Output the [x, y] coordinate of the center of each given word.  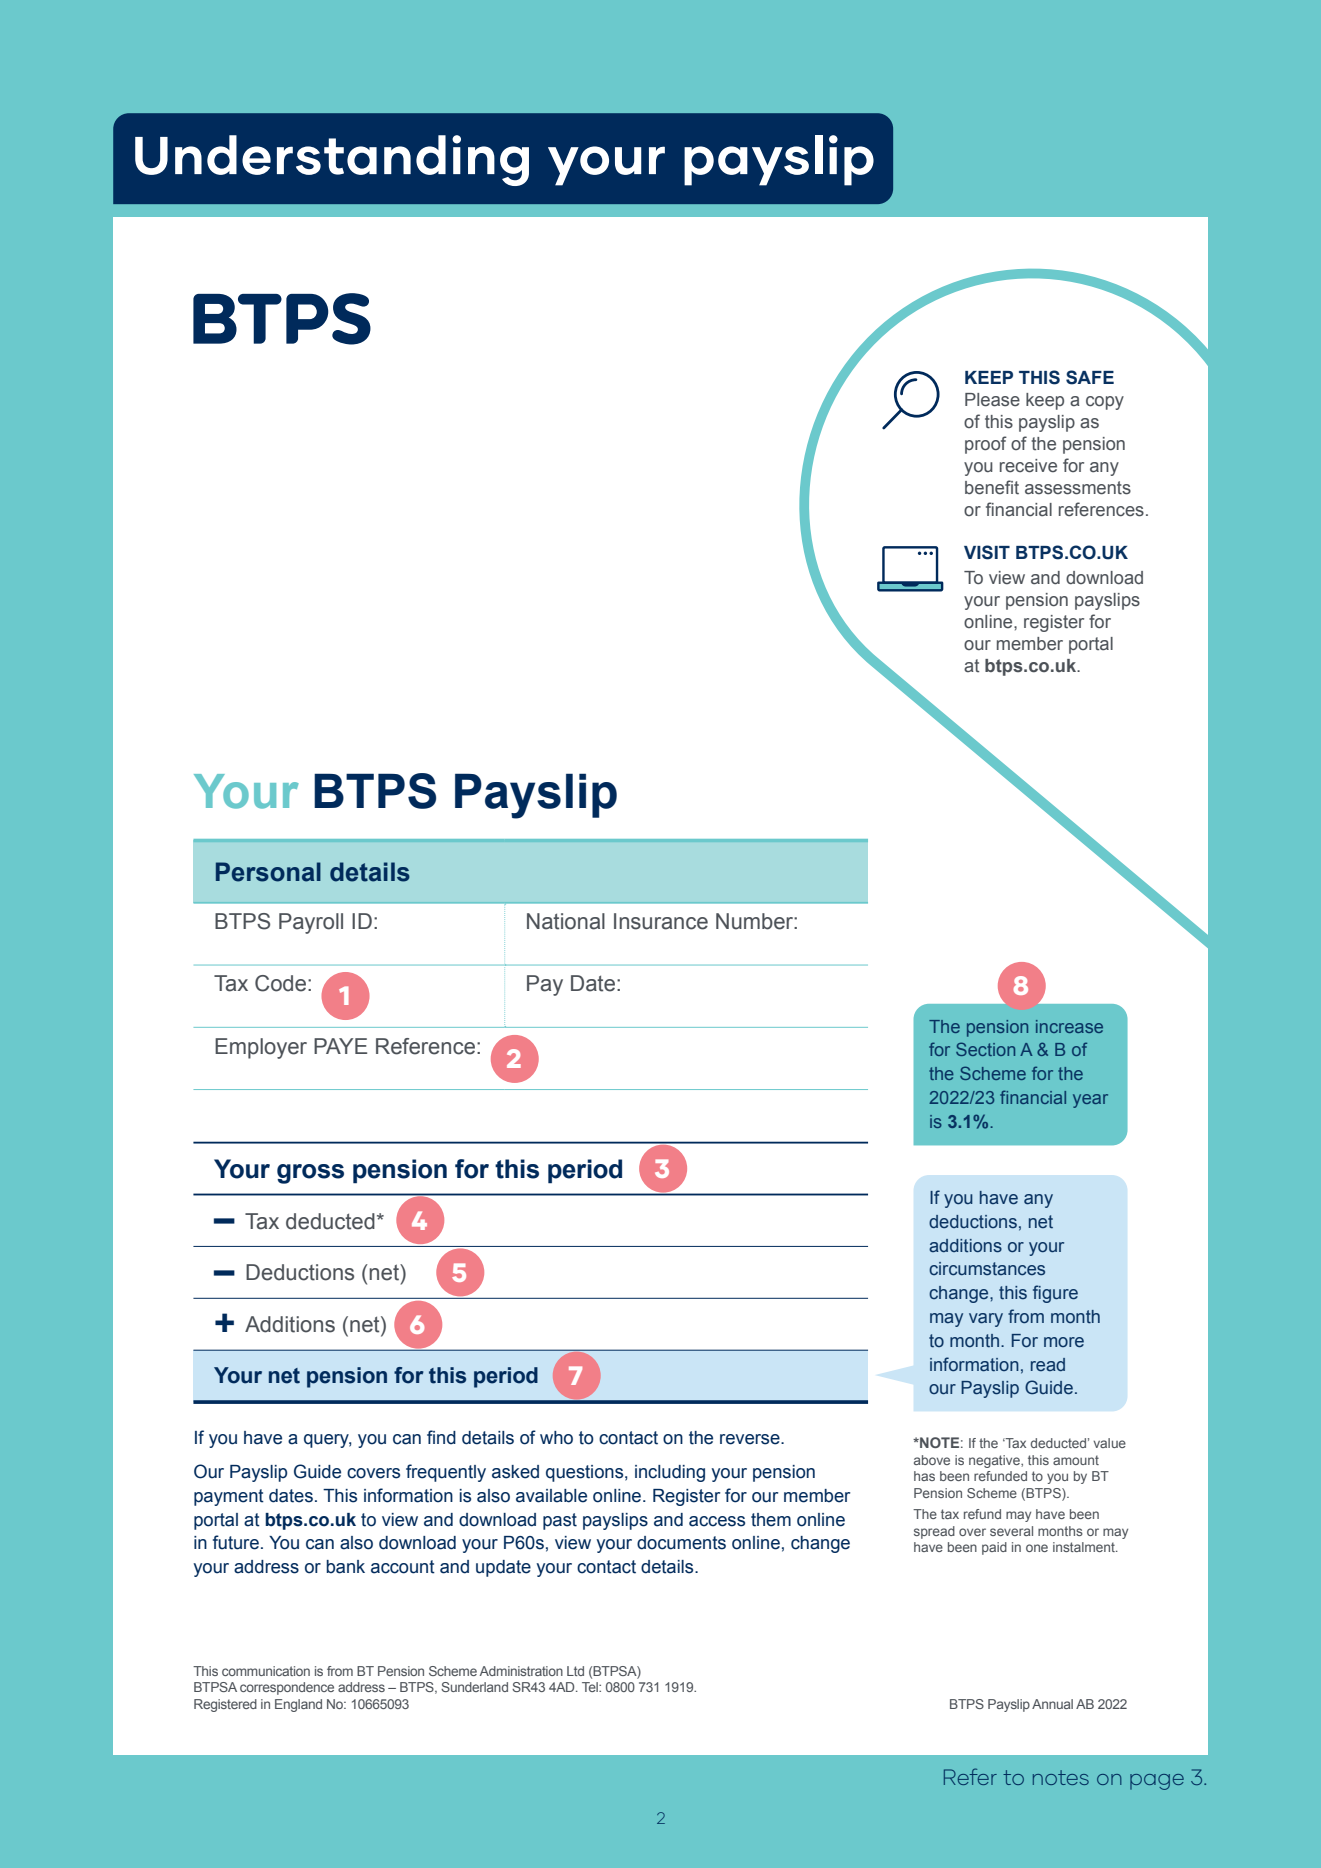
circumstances [987, 1269]
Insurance [661, 921]
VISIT [987, 552]
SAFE [1090, 377]
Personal [268, 872]
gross [310, 1174]
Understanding [332, 160]
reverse [751, 1439]
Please [992, 400]
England [298, 1705]
